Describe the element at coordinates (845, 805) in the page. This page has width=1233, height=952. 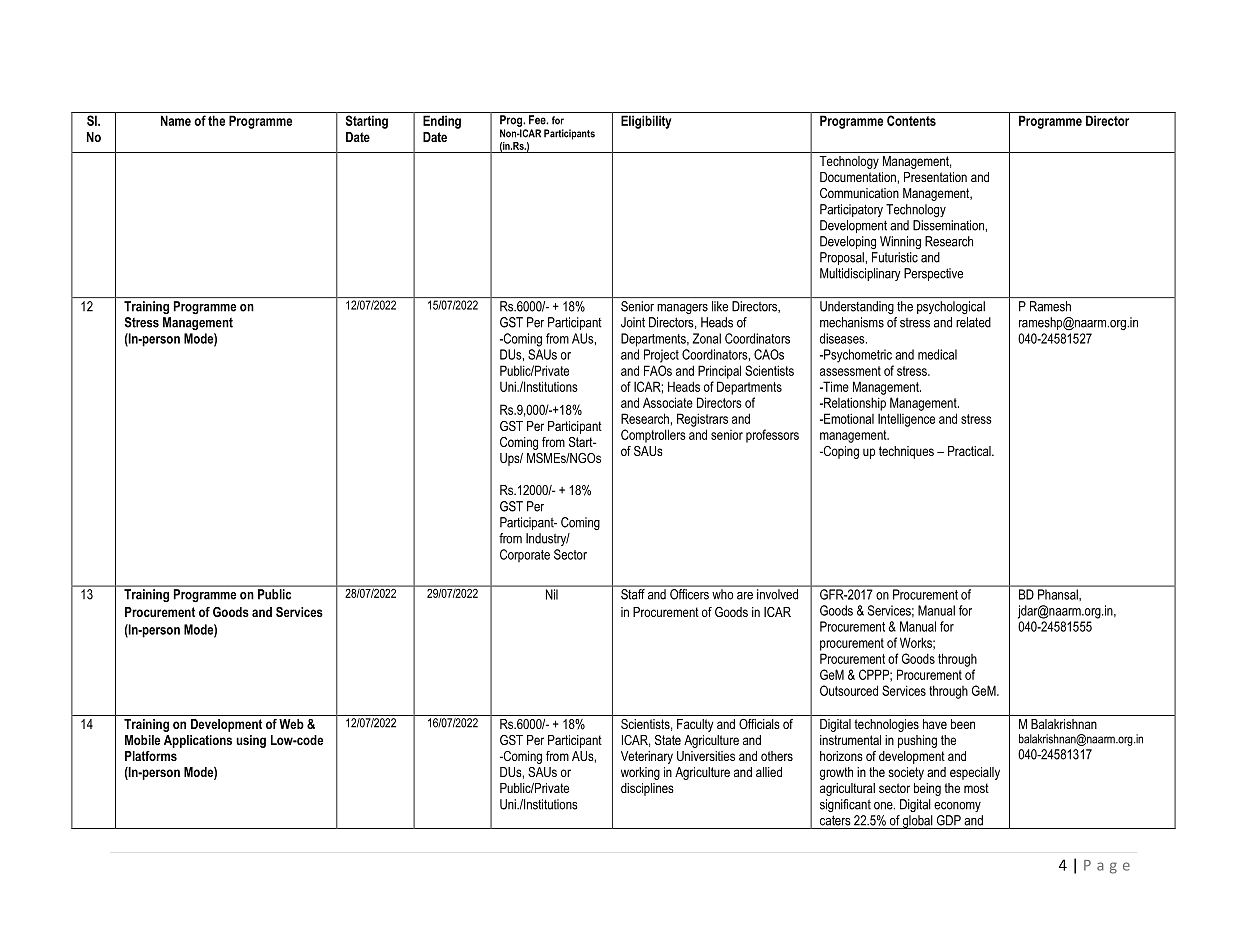
I see `significant` at that location.
